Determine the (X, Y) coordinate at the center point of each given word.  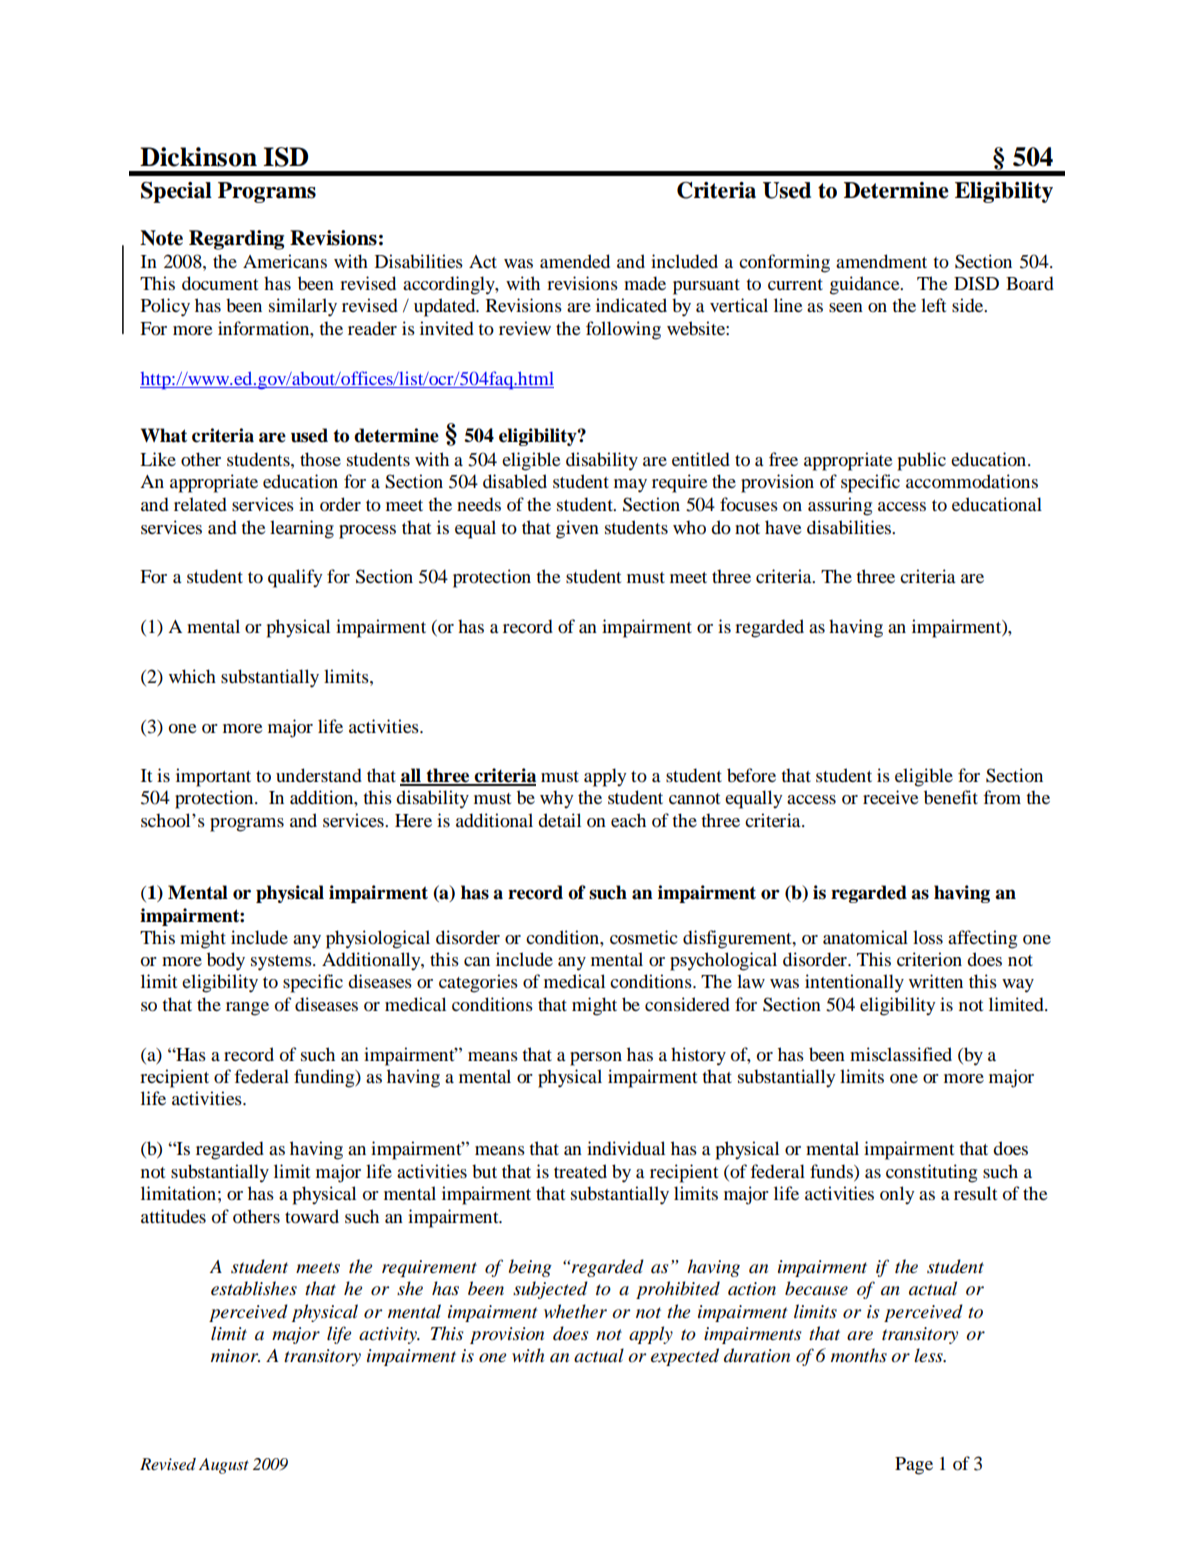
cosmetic (644, 937)
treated (580, 1171)
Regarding (236, 240)
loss (928, 937)
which (192, 676)
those (320, 459)
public (922, 461)
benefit (951, 797)
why (557, 799)
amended (575, 261)
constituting (931, 1173)
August (224, 1466)
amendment (881, 261)
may (630, 486)
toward (312, 1216)
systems (282, 963)
